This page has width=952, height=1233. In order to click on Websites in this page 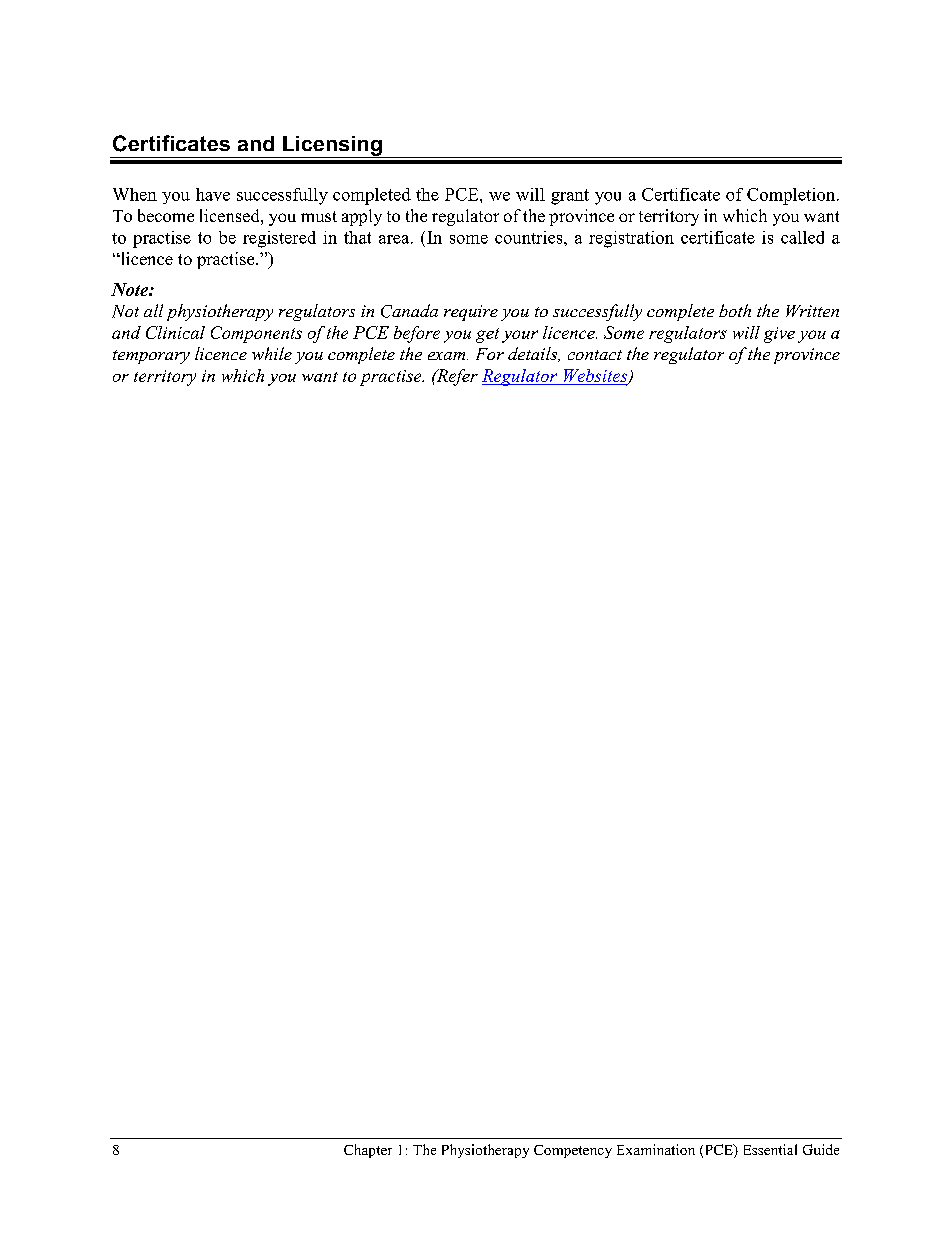, I will do `click(597, 376)`.
